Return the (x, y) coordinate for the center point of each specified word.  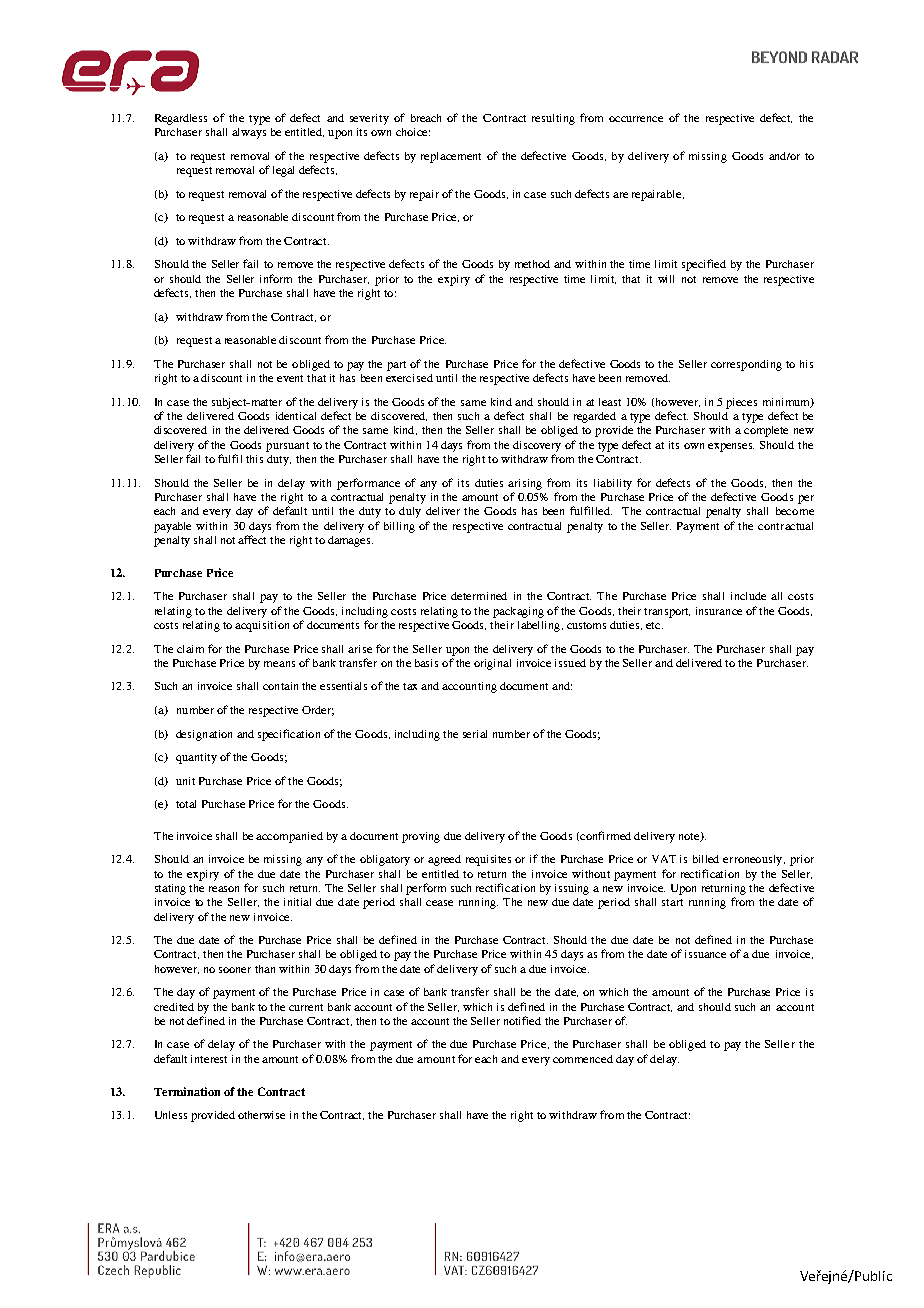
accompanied (289, 837)
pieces (741, 403)
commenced (583, 1059)
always (249, 133)
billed (706, 859)
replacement (451, 157)
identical (296, 416)
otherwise (261, 1115)
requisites (488, 860)
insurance (719, 611)
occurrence (636, 119)
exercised (409, 378)
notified (522, 1020)
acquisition (262, 626)
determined (479, 596)
